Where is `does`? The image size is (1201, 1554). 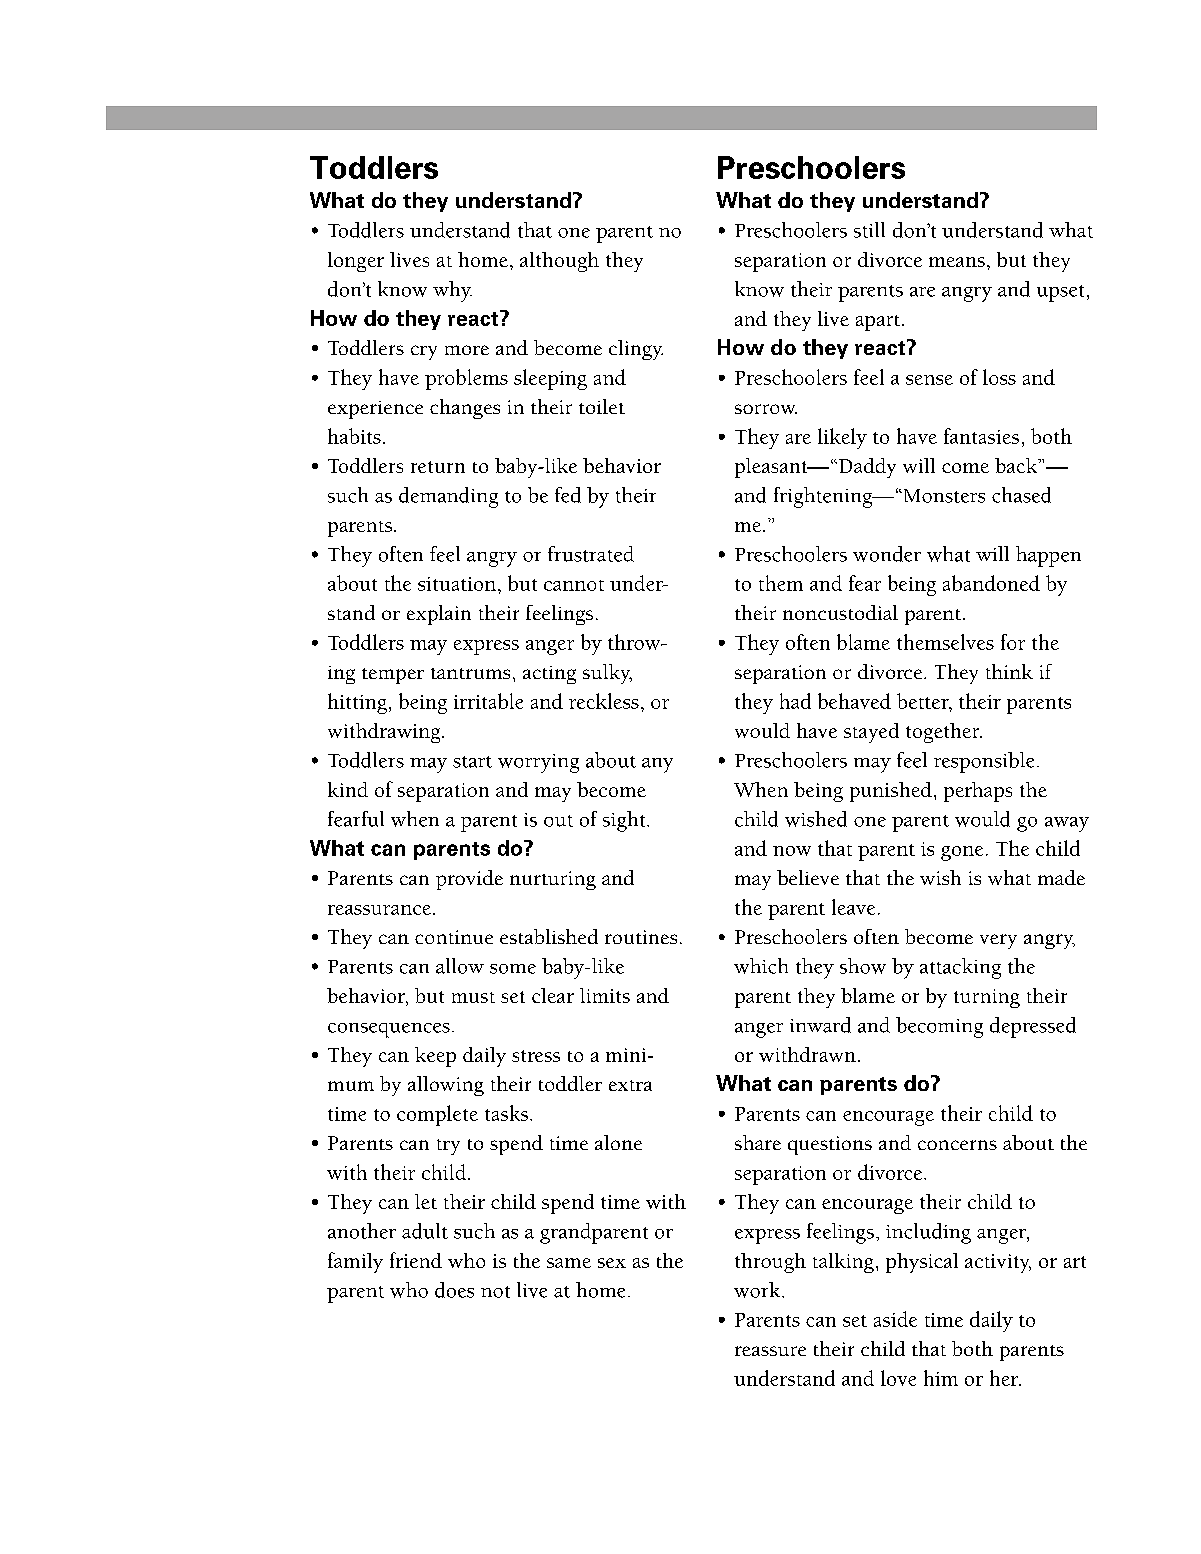 does is located at coordinates (454, 1290).
